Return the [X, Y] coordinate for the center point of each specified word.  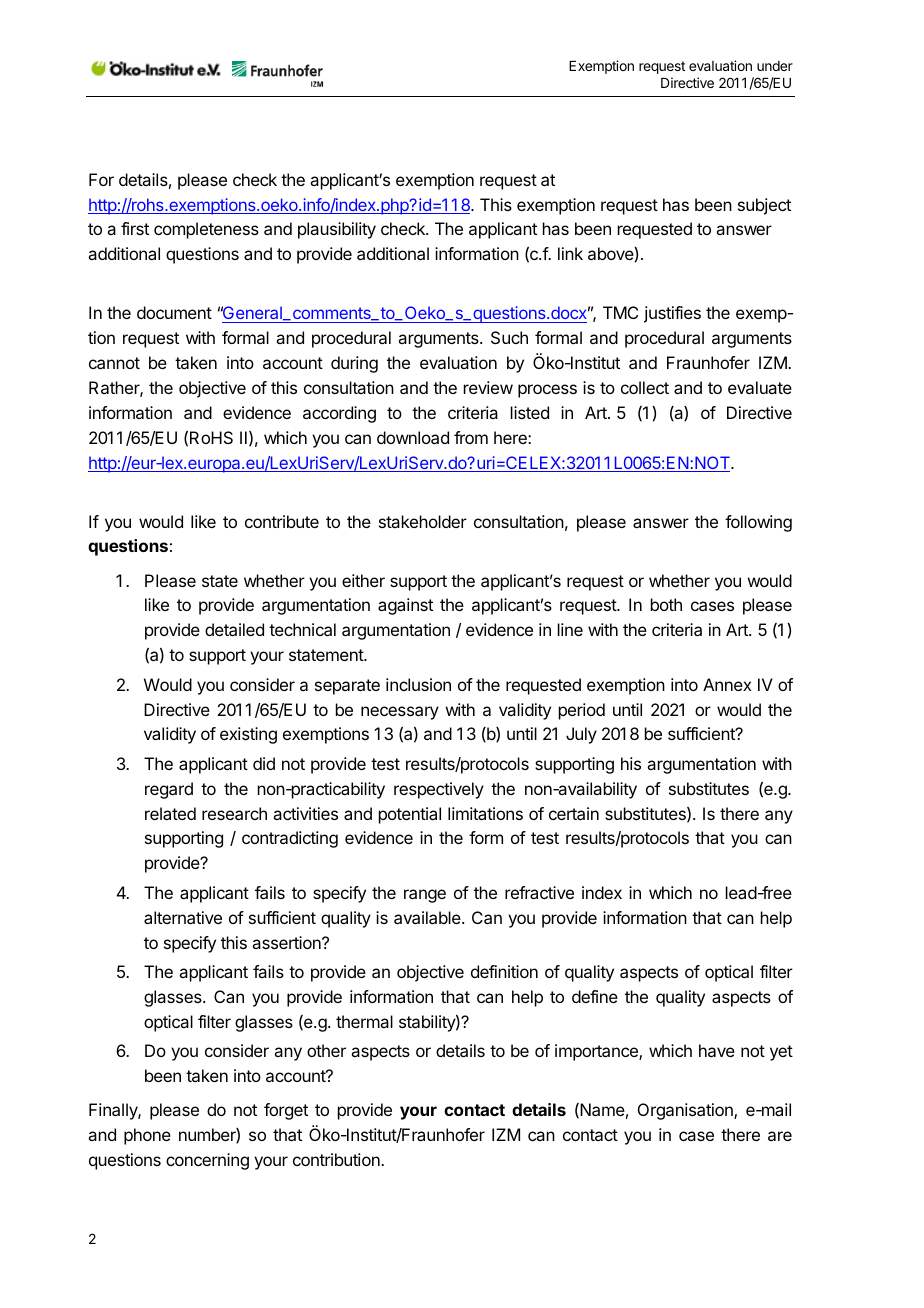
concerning [207, 1161]
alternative [183, 917]
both [666, 604]
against [405, 606]
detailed [234, 629]
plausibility [337, 230]
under [775, 66]
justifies [672, 314]
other [326, 1050]
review [488, 387]
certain [574, 813]
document [174, 312]
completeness [206, 230]
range [425, 896]
